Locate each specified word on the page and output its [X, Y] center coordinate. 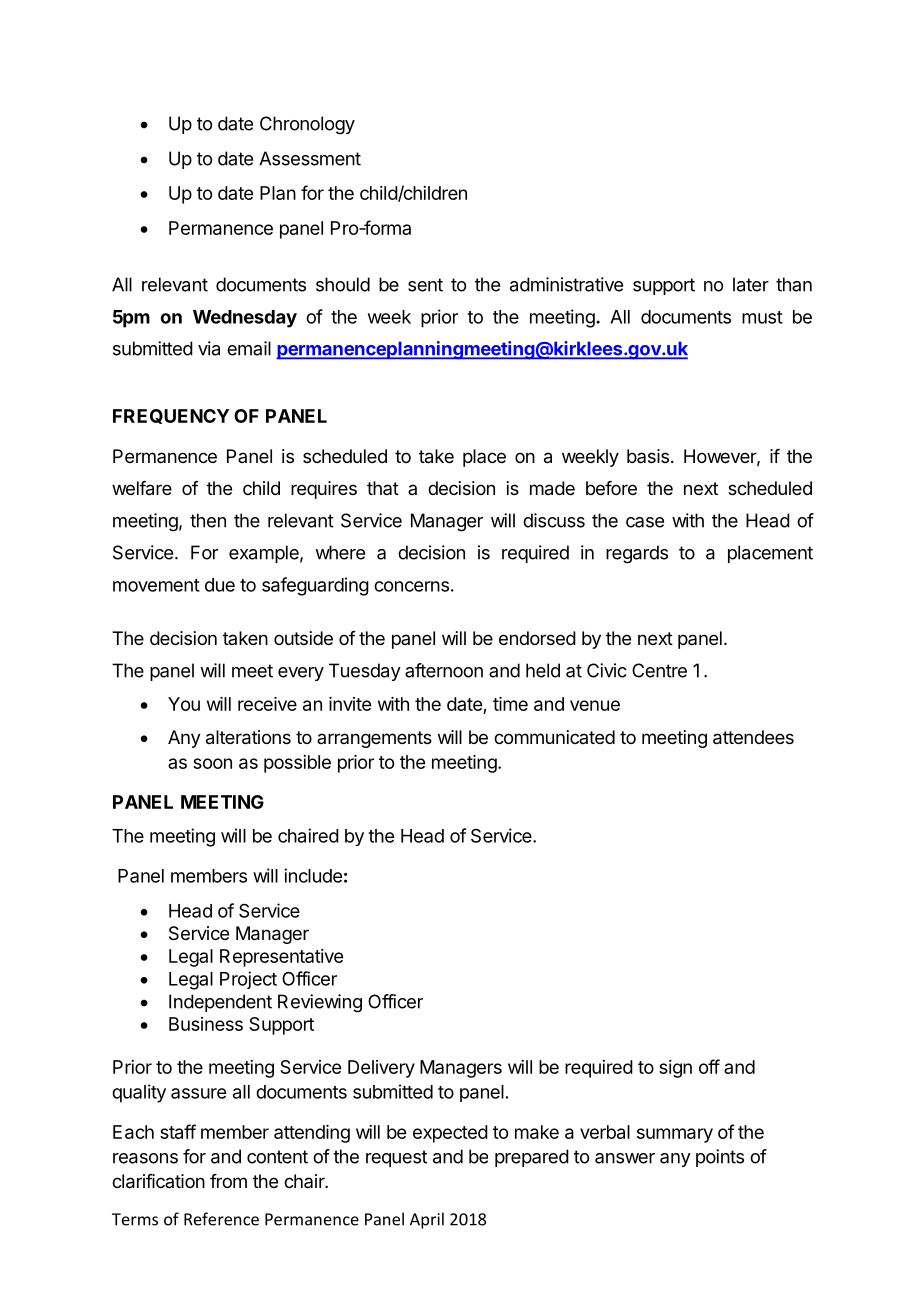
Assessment [310, 158]
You [184, 704]
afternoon [444, 670]
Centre [659, 670]
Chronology [307, 125]
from [228, 1181]
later [751, 284]
